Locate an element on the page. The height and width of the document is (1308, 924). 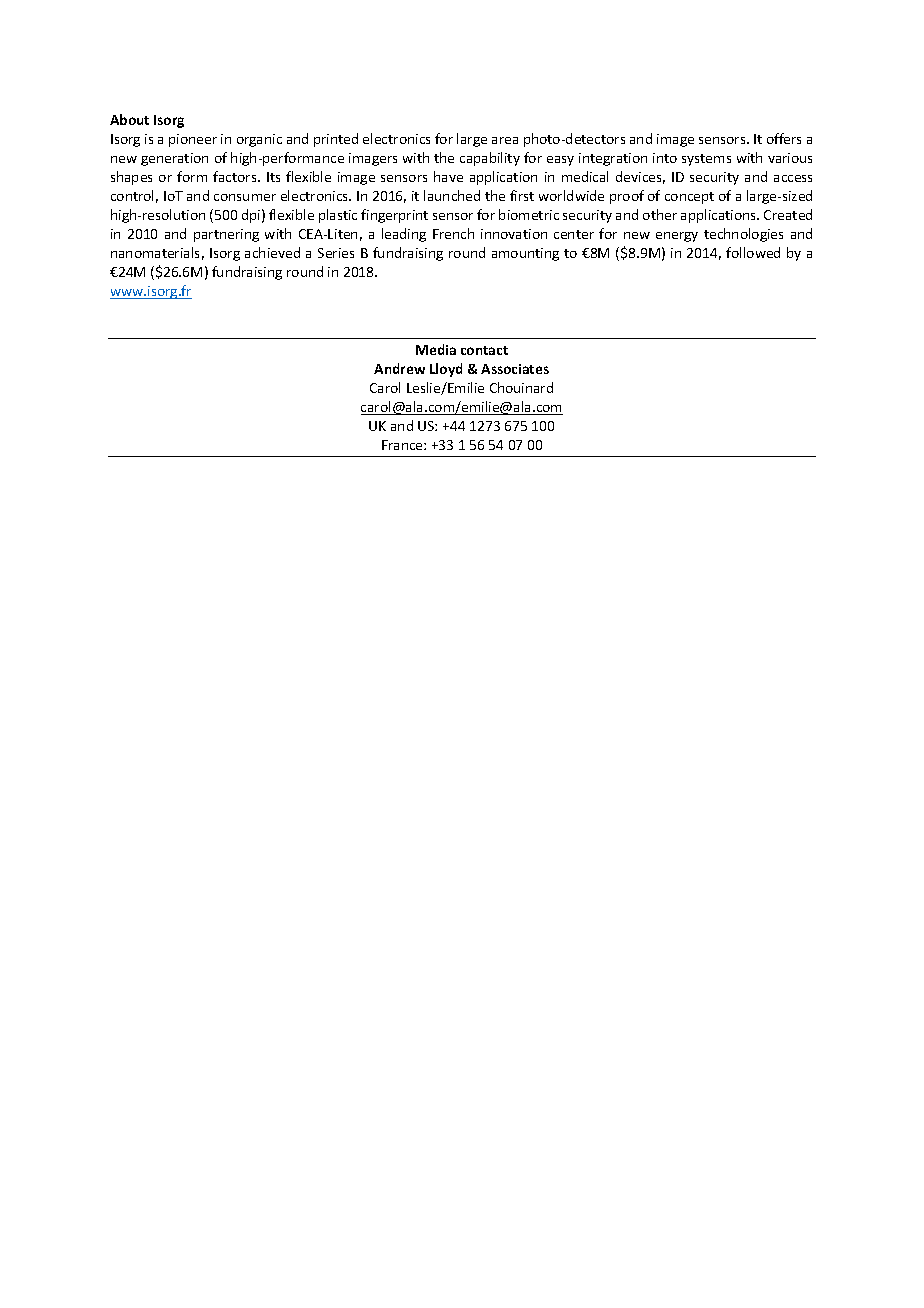
achieved is located at coordinates (272, 252).
